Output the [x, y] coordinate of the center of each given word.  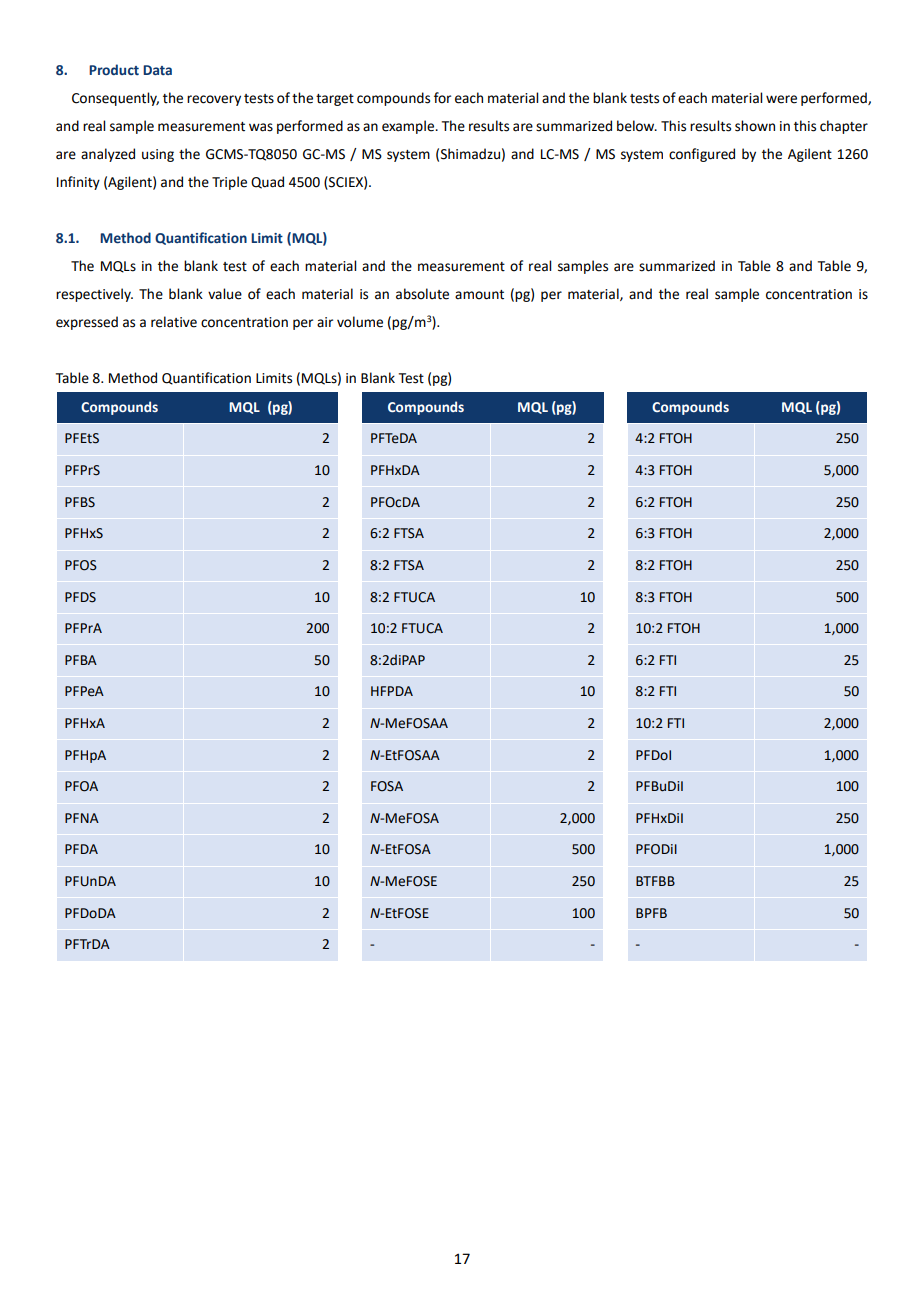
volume [360, 322]
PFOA [81, 786]
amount [479, 295]
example [409, 127]
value [225, 294]
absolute [422, 294]
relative [174, 322]
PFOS [81, 565]
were [781, 99]
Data [157, 70]
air [325, 322]
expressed [87, 323]
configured [702, 155]
